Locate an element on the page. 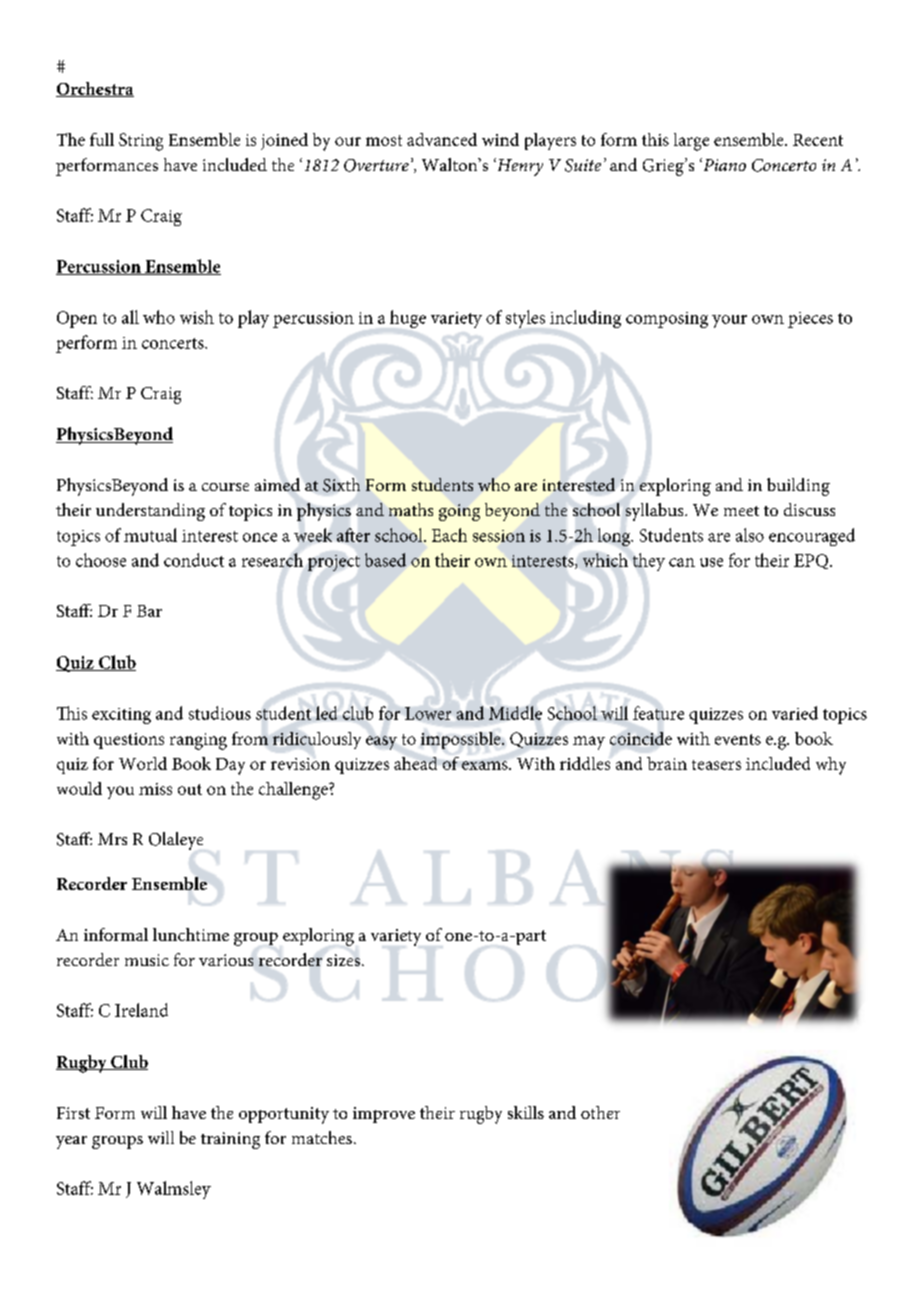 Image resolution: width=924 pixels, height=1308 pixels. advanced is located at coordinates (442, 139).
